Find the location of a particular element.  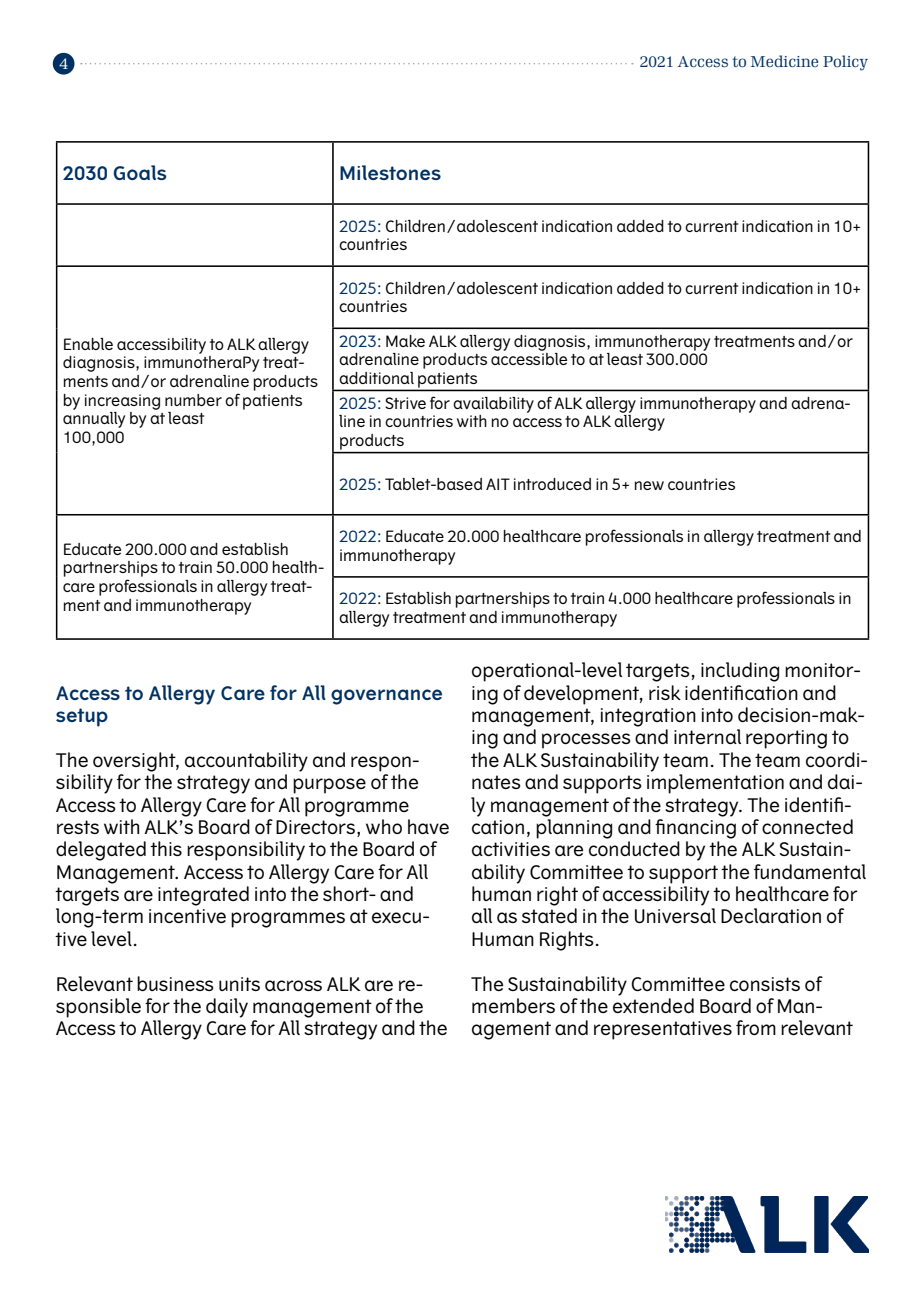

Milestones is located at coordinates (390, 172).
